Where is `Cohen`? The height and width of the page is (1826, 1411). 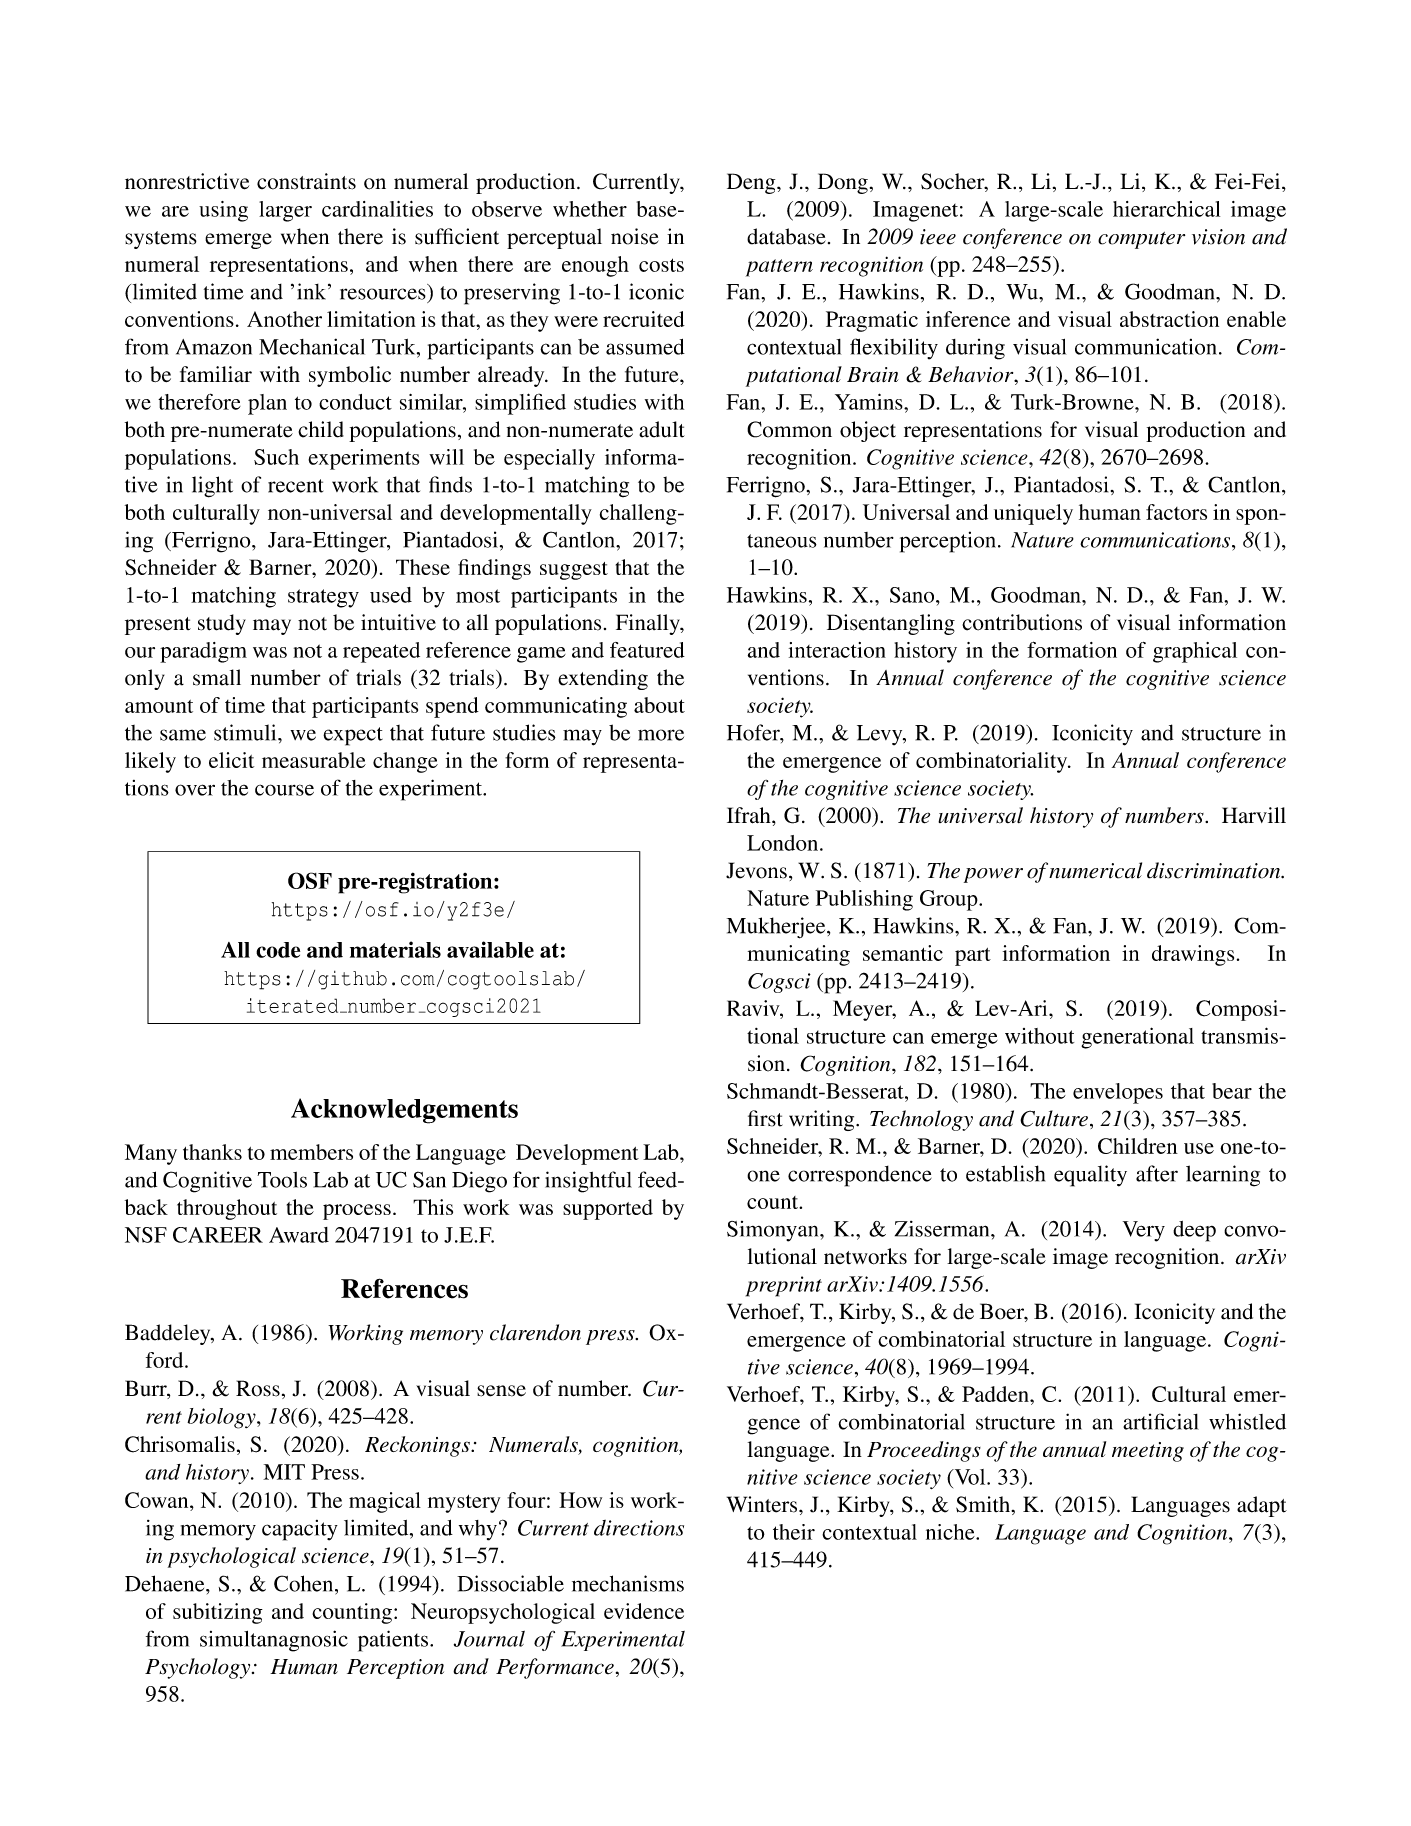 Cohen is located at coordinates (305, 1583).
